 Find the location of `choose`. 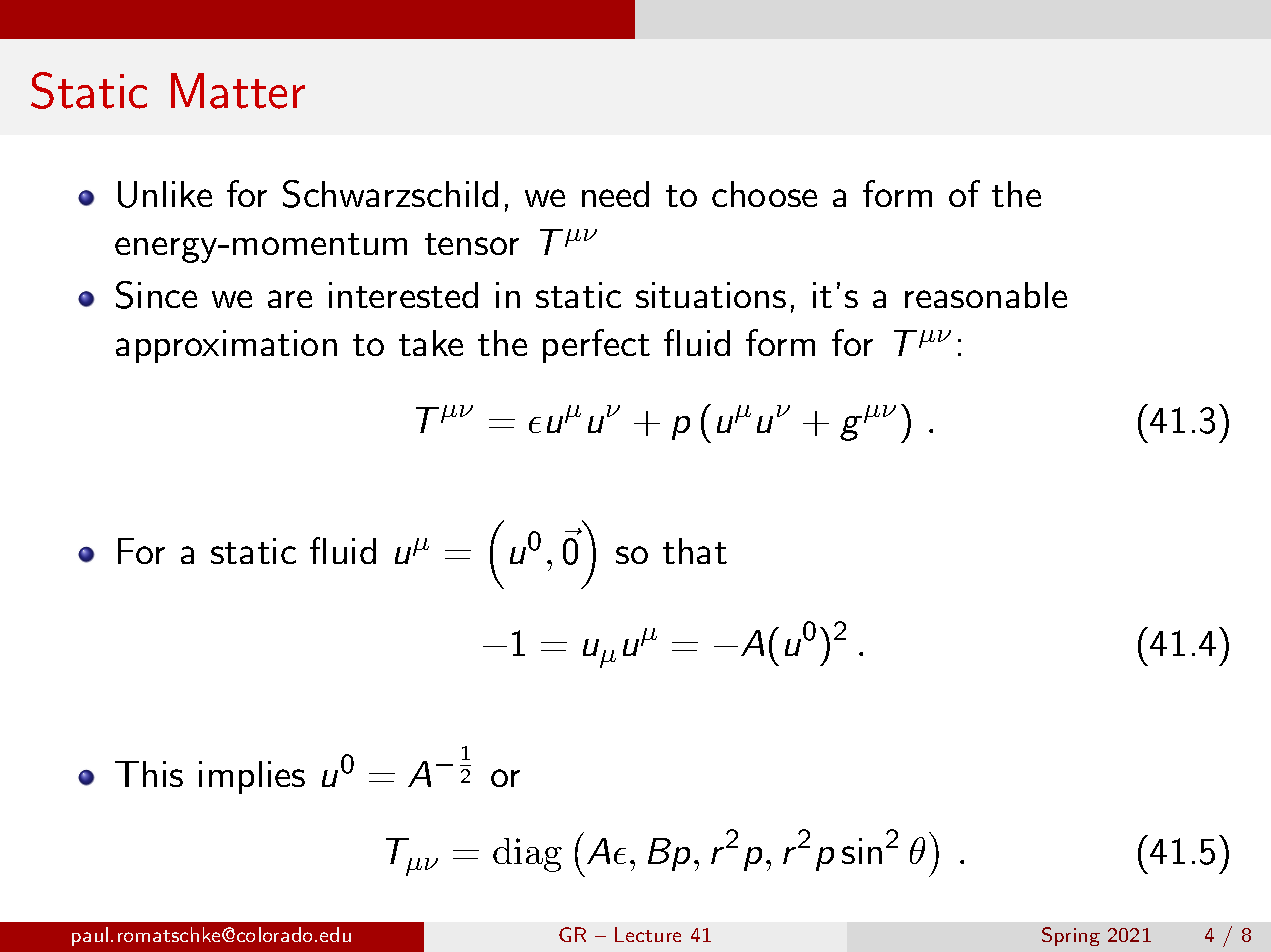

choose is located at coordinates (764, 194).
